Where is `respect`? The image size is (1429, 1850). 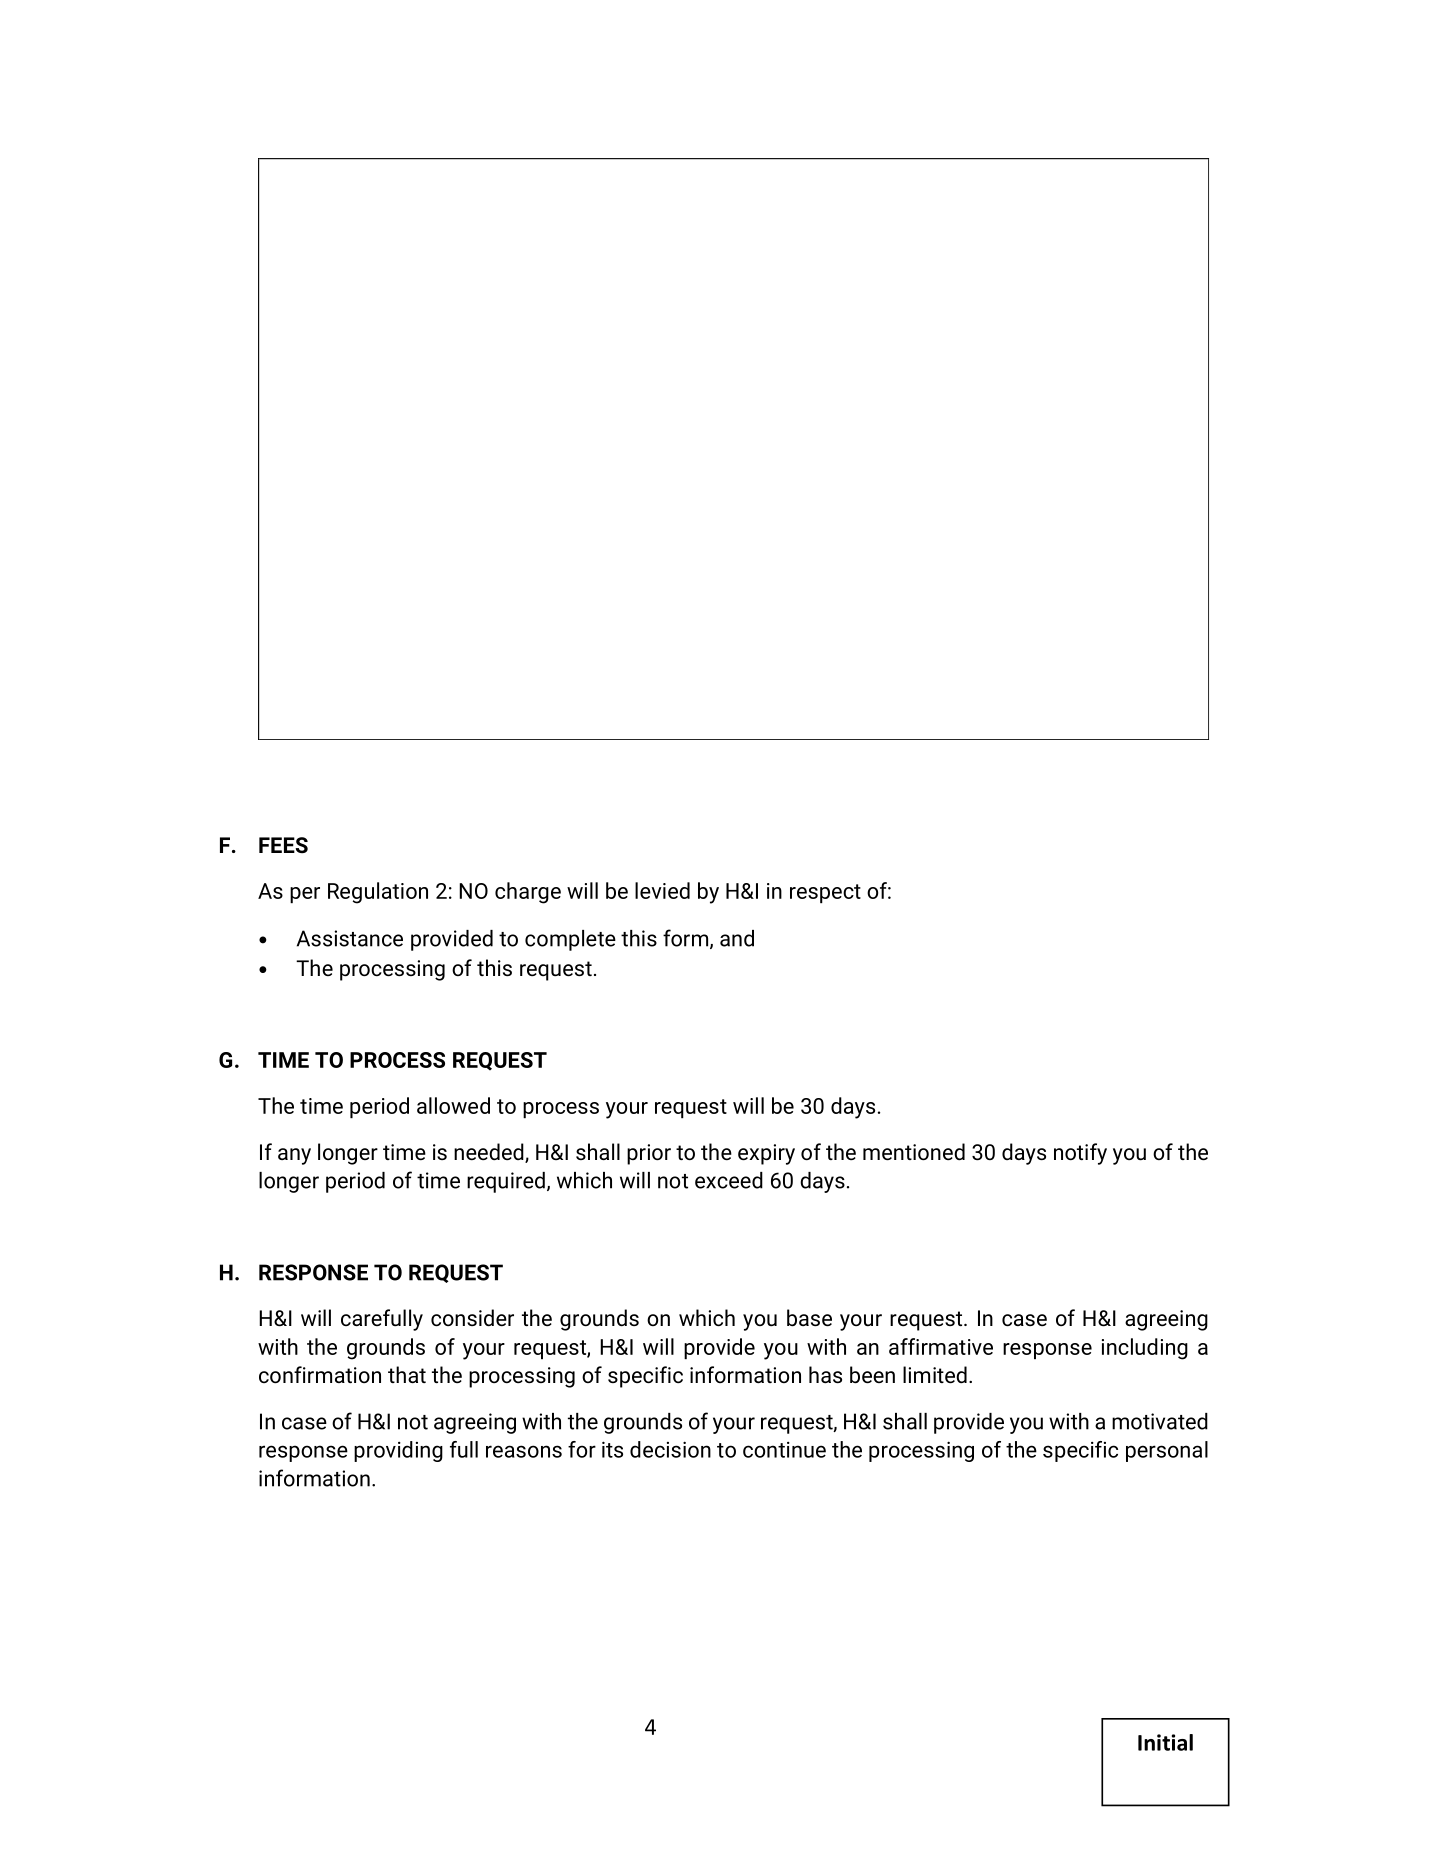 respect is located at coordinates (825, 893).
